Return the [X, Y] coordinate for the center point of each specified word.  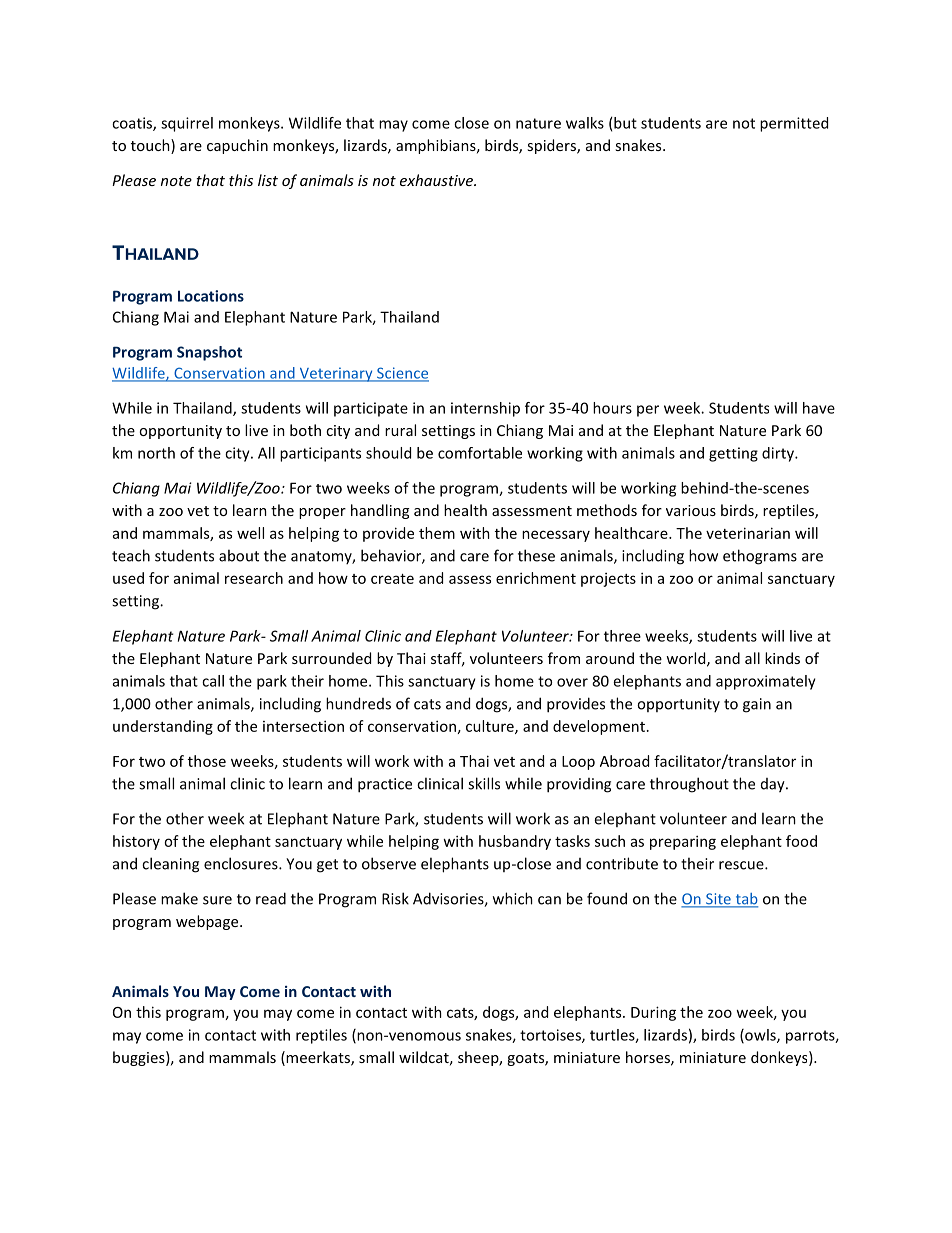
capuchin [237, 146]
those [207, 761]
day [774, 785]
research [254, 578]
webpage [208, 922]
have [819, 408]
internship [485, 409]
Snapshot [209, 353]
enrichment [536, 578]
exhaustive [437, 180]
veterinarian [748, 533]
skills [484, 783]
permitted [794, 124]
